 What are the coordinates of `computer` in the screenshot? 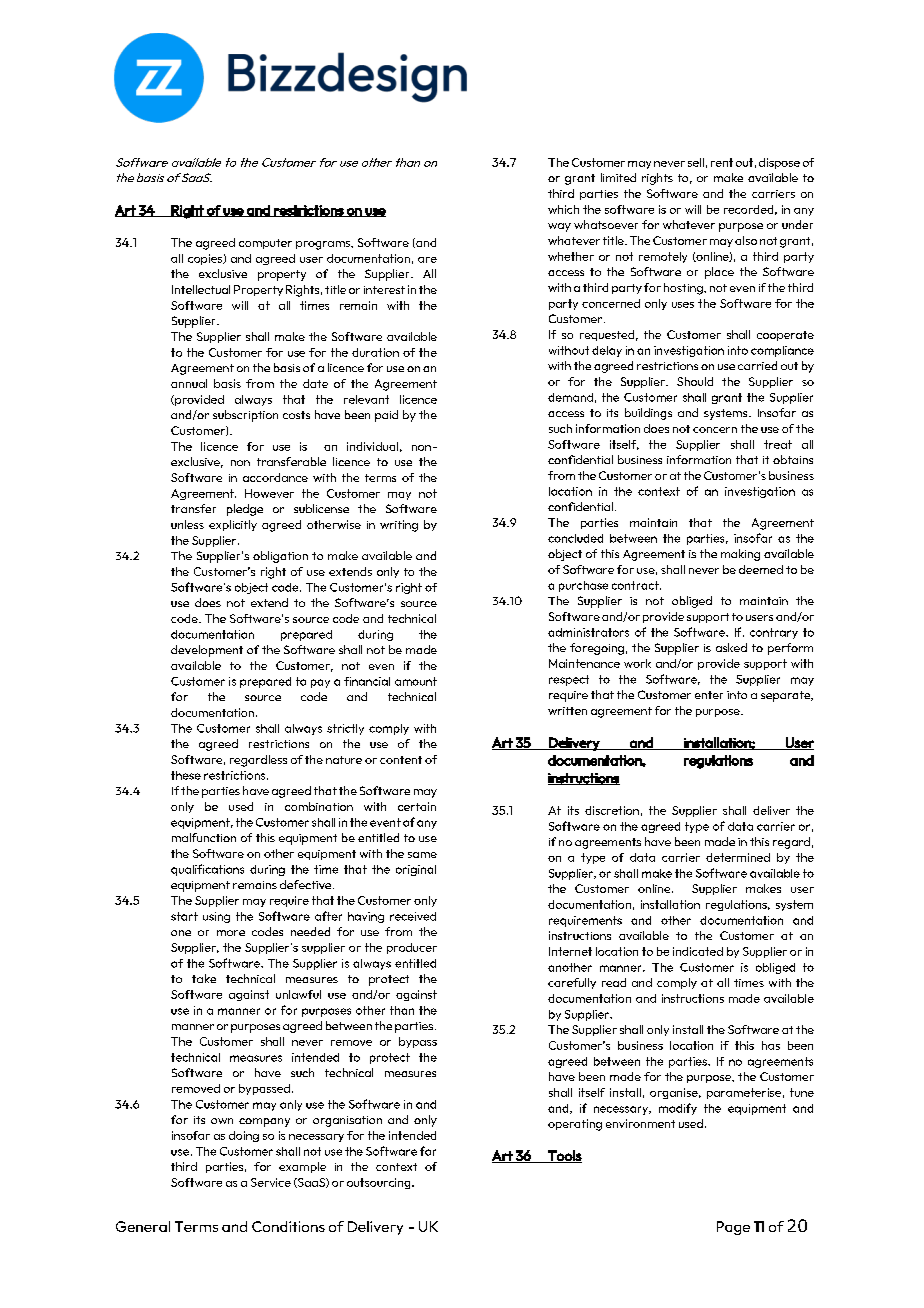 It's located at (265, 244).
